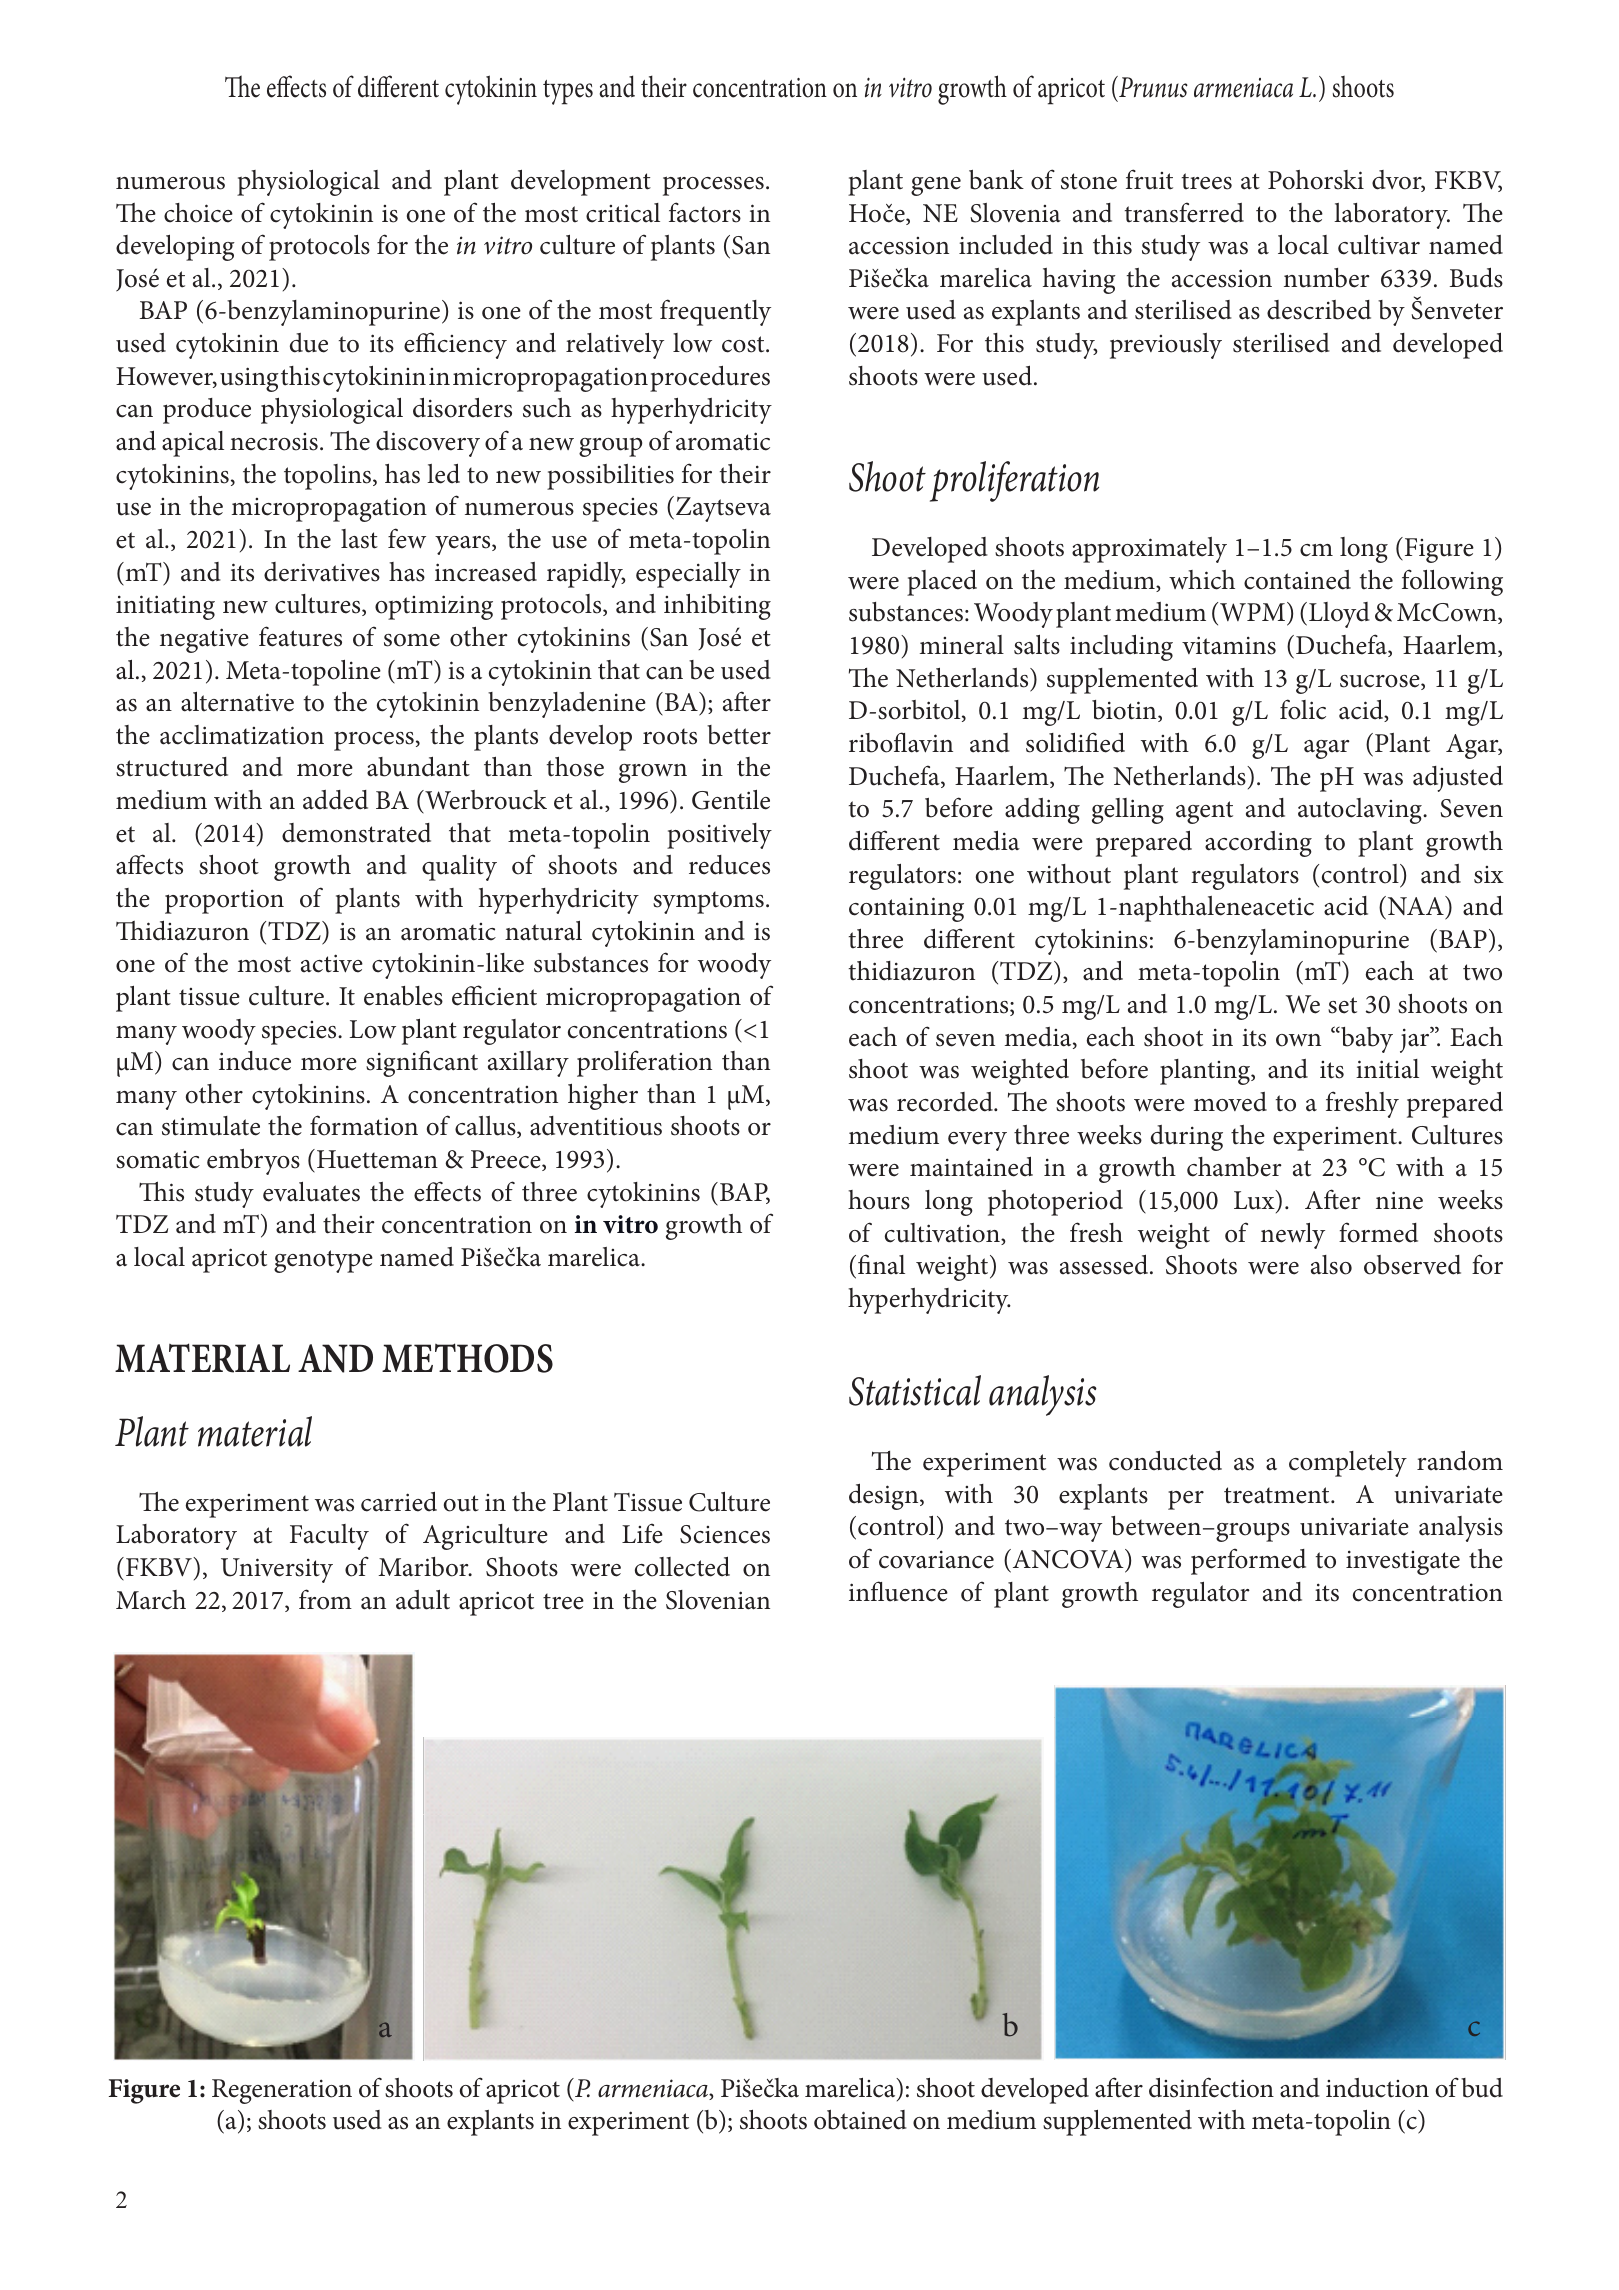  Describe the element at coordinates (915, 1390) in the screenshot. I see `Statistical` at that location.
